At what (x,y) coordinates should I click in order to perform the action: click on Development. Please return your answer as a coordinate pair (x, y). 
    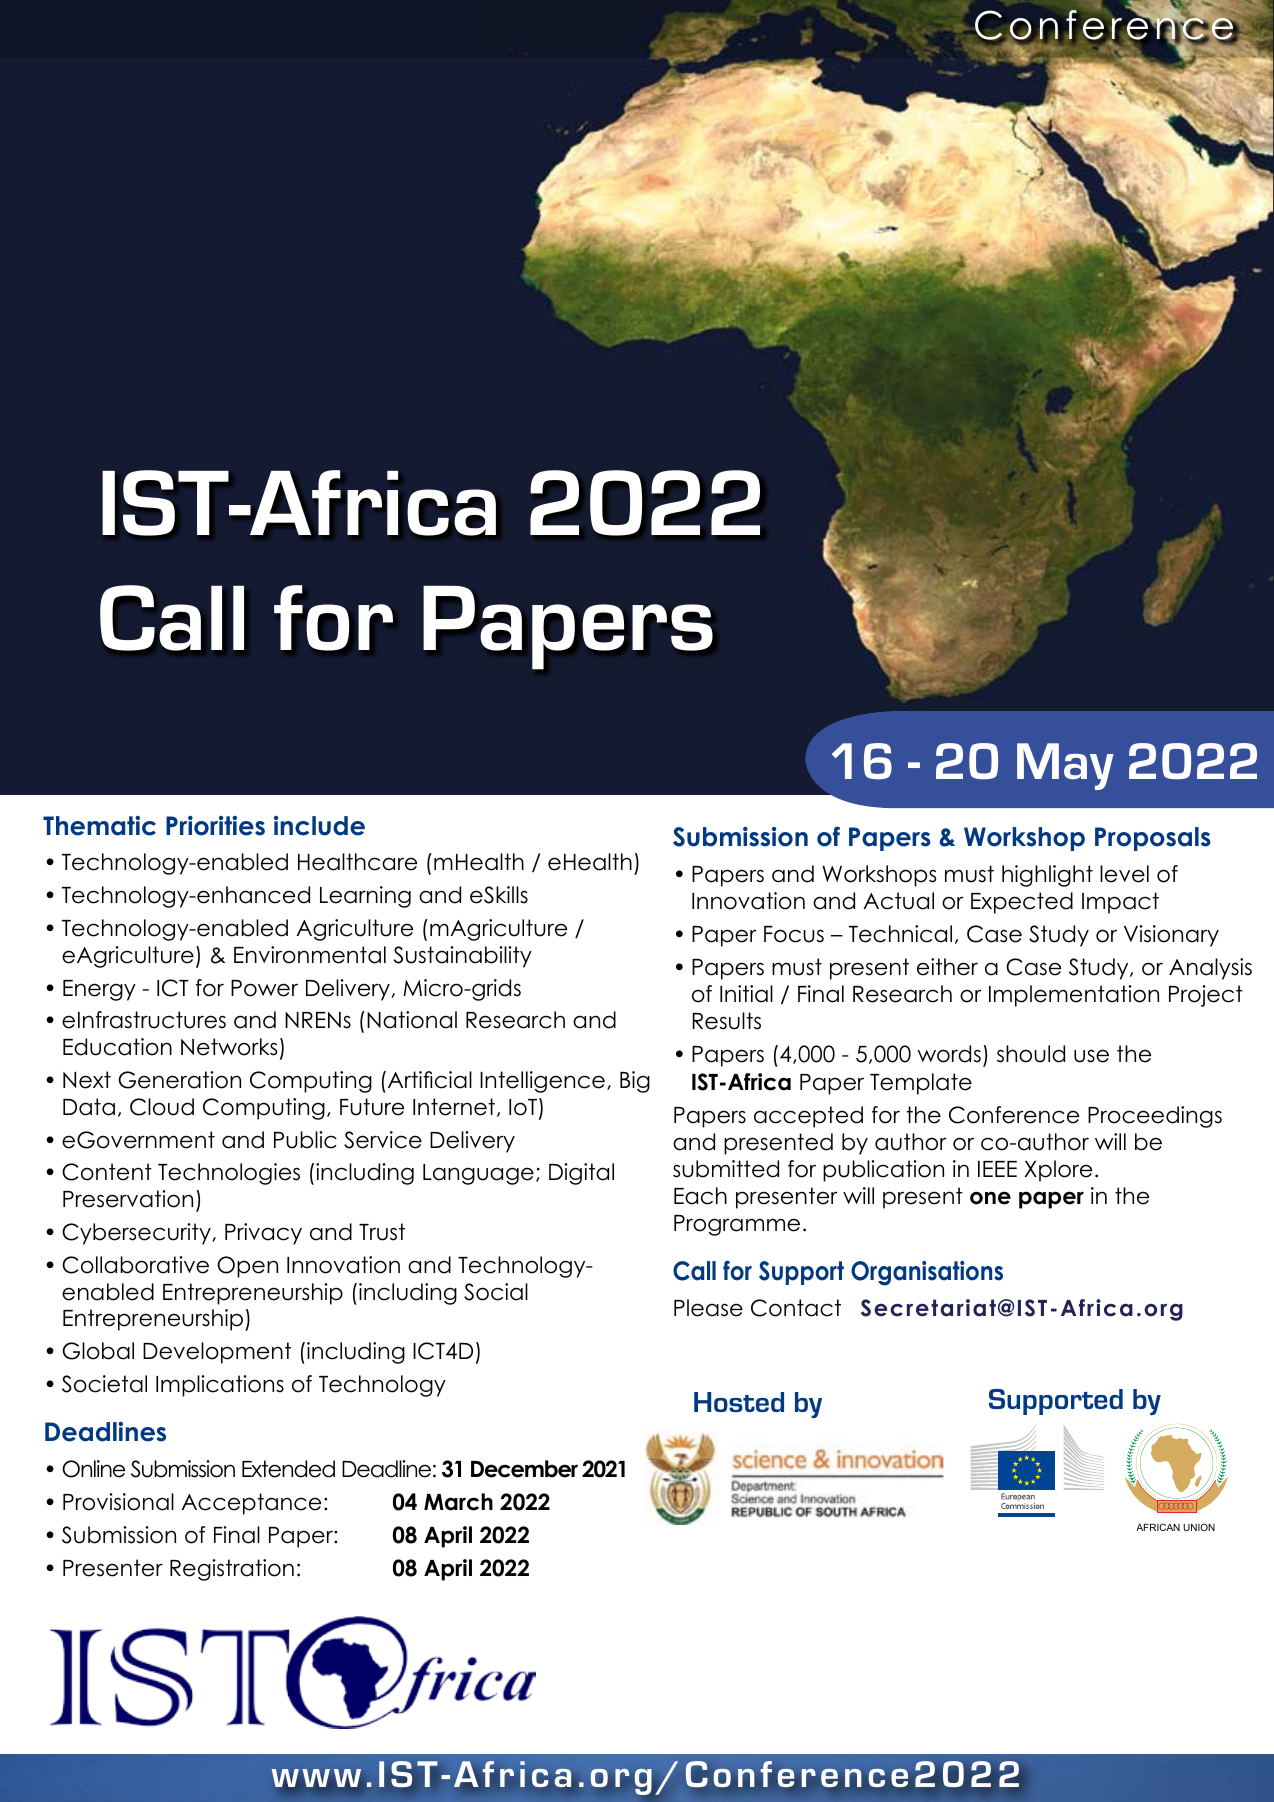
    Looking at the image, I should click on (217, 1353).
